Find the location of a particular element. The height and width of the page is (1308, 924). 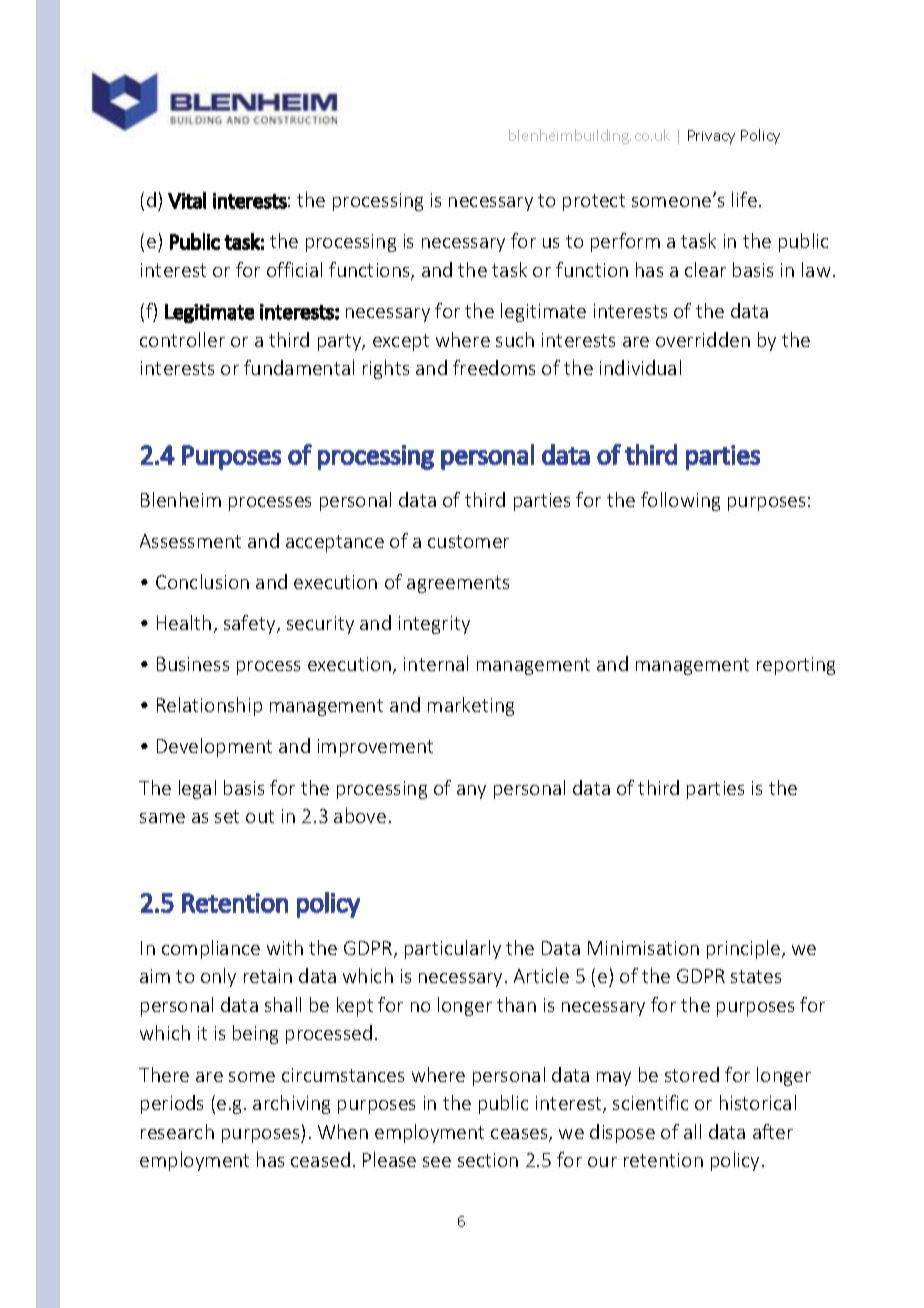

ceases is located at coordinates (520, 1135).
